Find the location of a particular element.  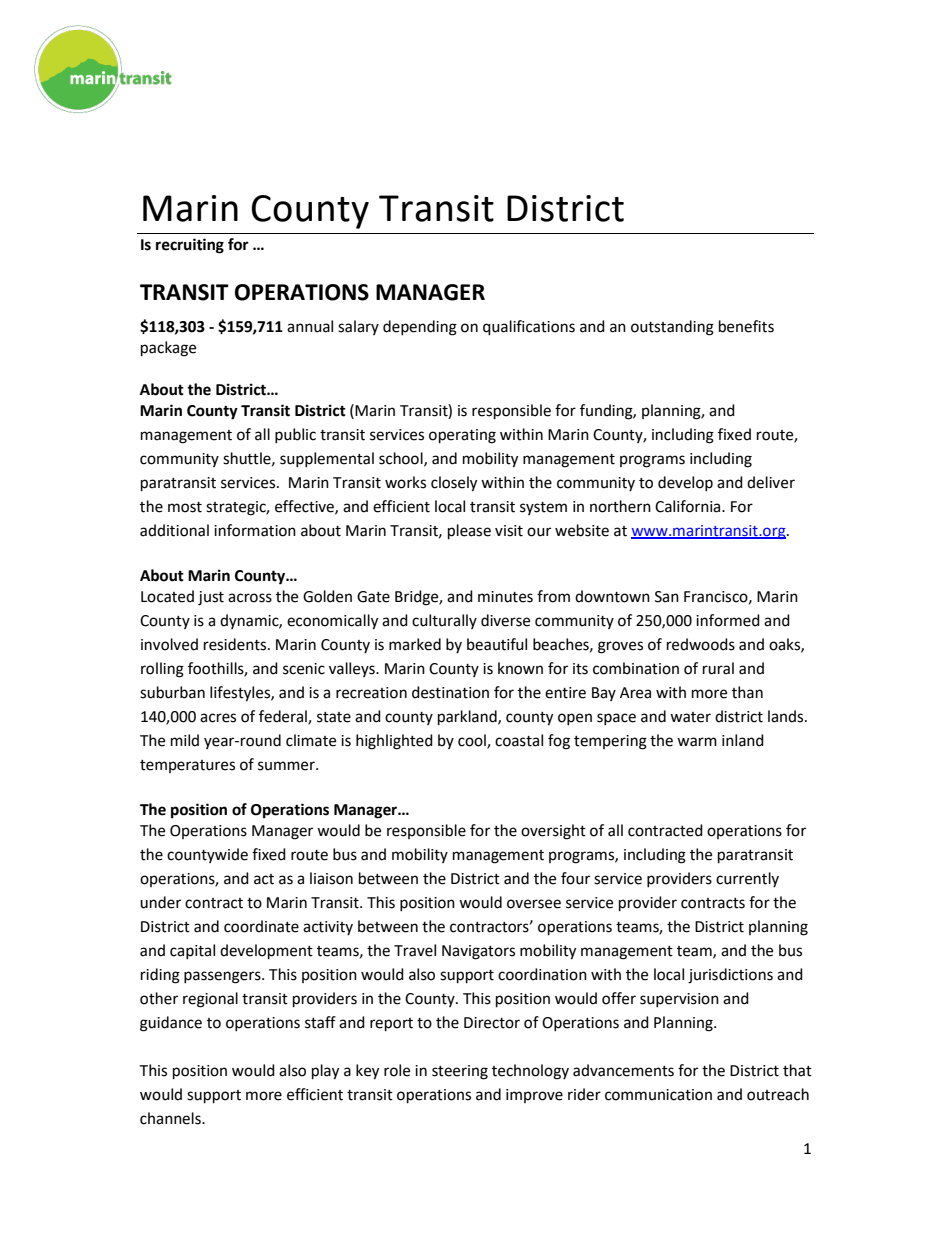

recruiting is located at coordinates (190, 246).
